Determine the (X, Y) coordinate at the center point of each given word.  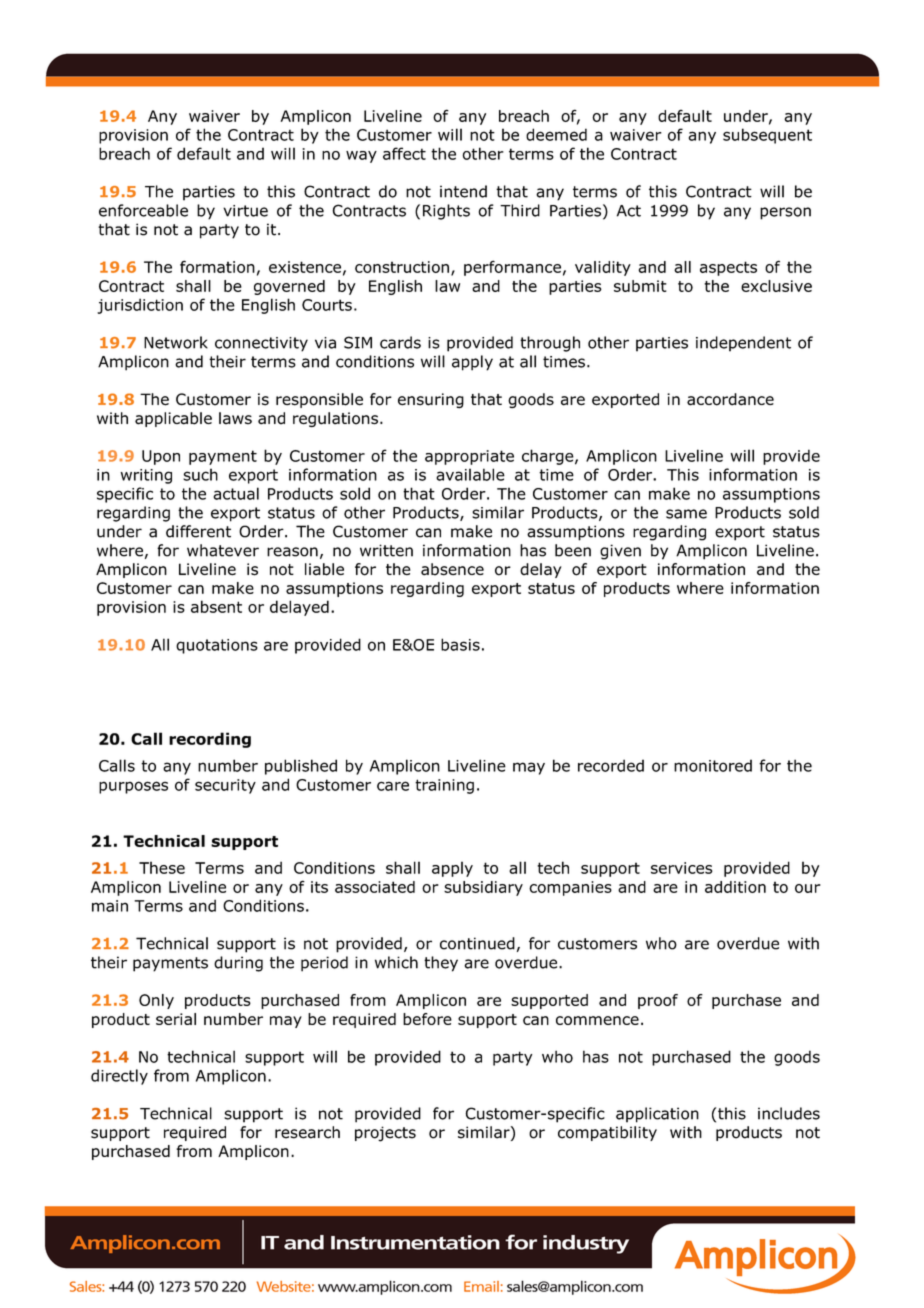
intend (463, 191)
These (162, 867)
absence (452, 569)
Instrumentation (415, 1242)
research (307, 1132)
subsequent (767, 136)
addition (735, 887)
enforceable (143, 210)
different (198, 531)
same (686, 514)
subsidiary (483, 888)
